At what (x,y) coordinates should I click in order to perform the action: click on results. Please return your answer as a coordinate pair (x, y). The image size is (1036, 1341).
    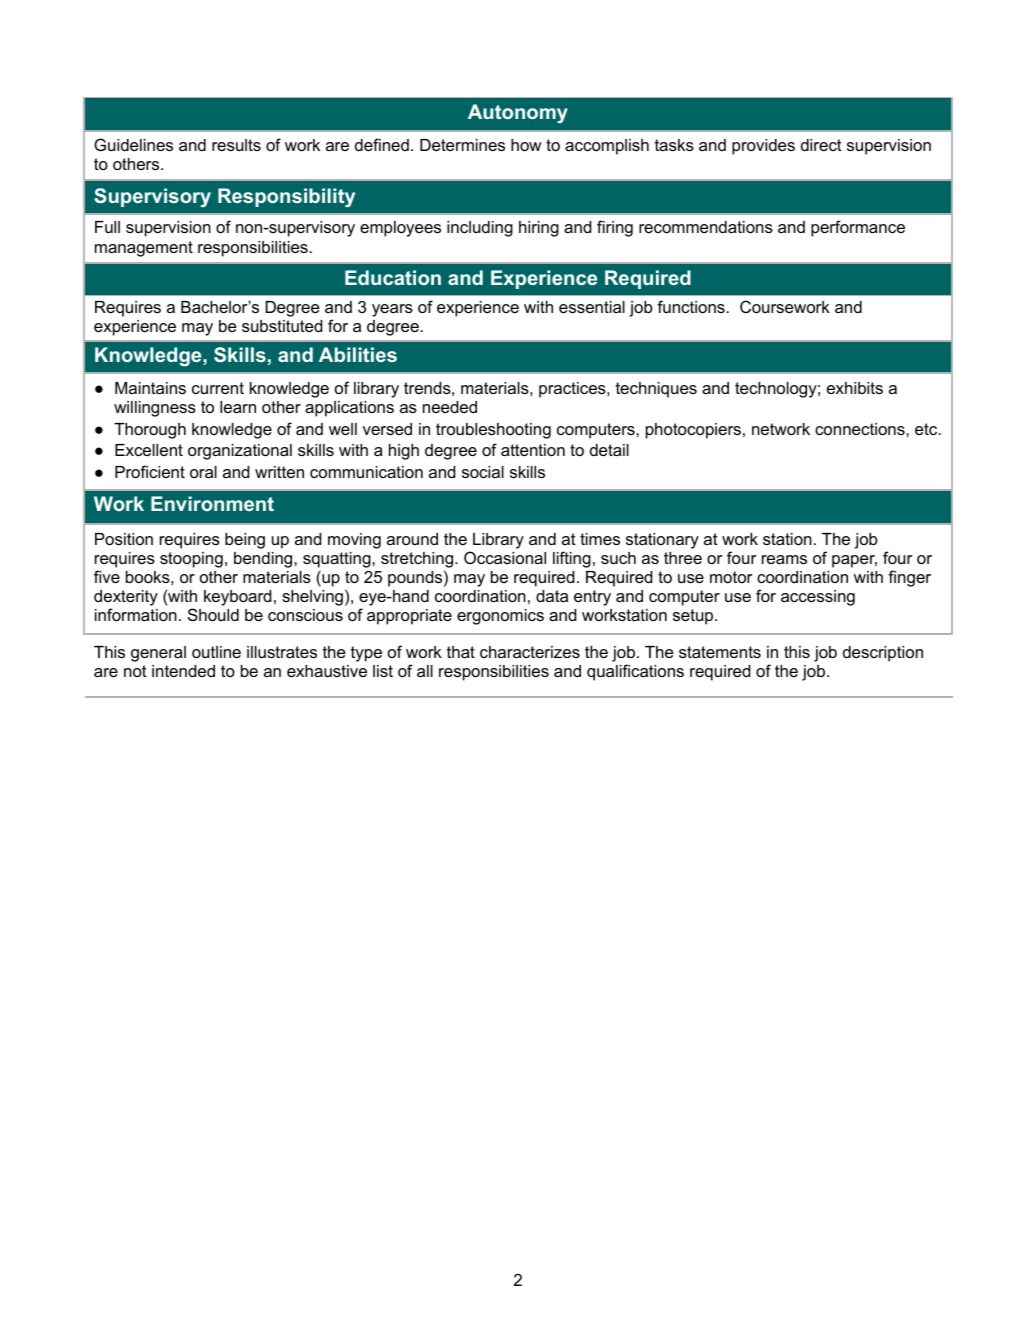
    Looking at the image, I should click on (236, 145).
